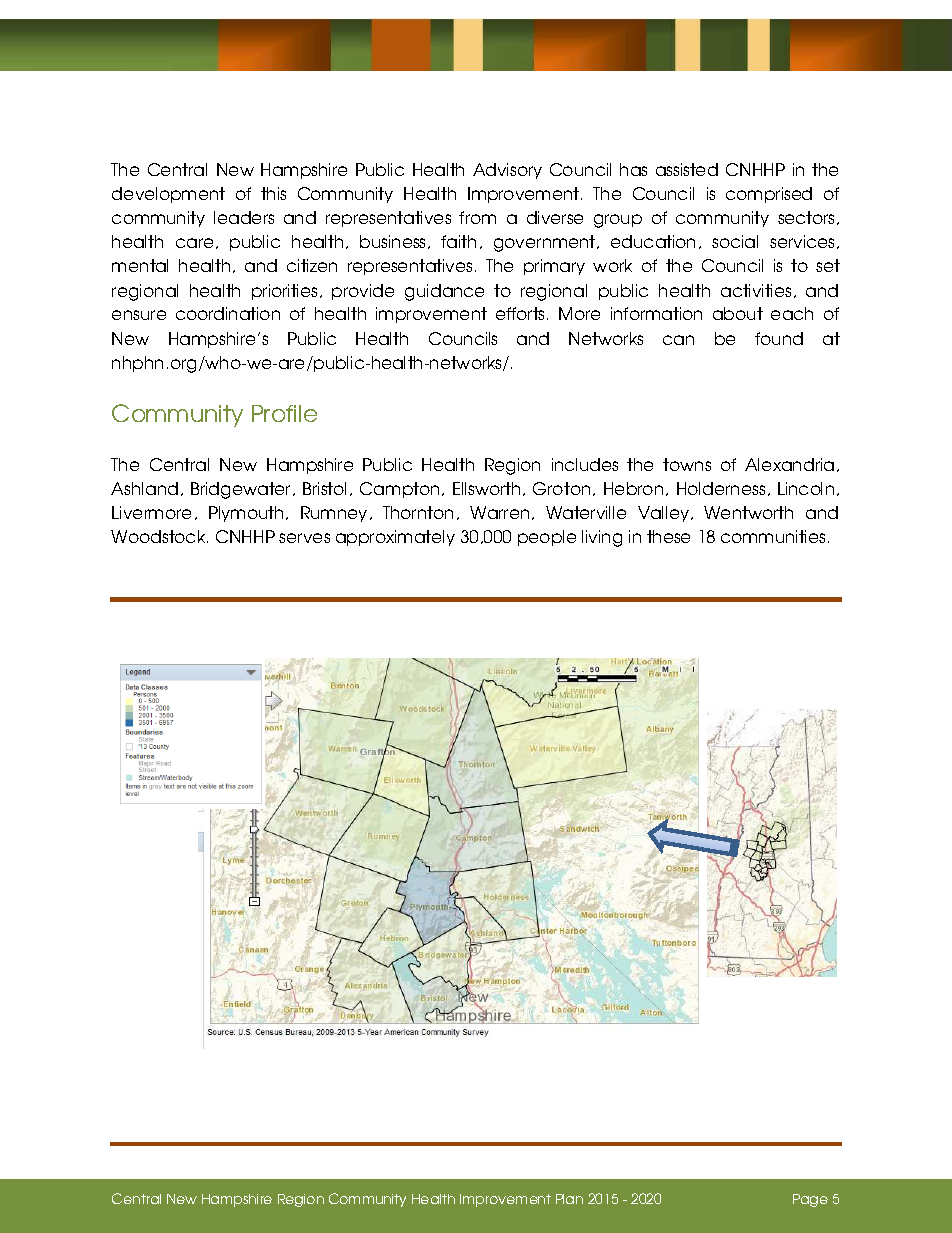 The width and height of the document is (952, 1233). What do you see at coordinates (773, 536) in the document?
I see `communities` at bounding box center [773, 536].
